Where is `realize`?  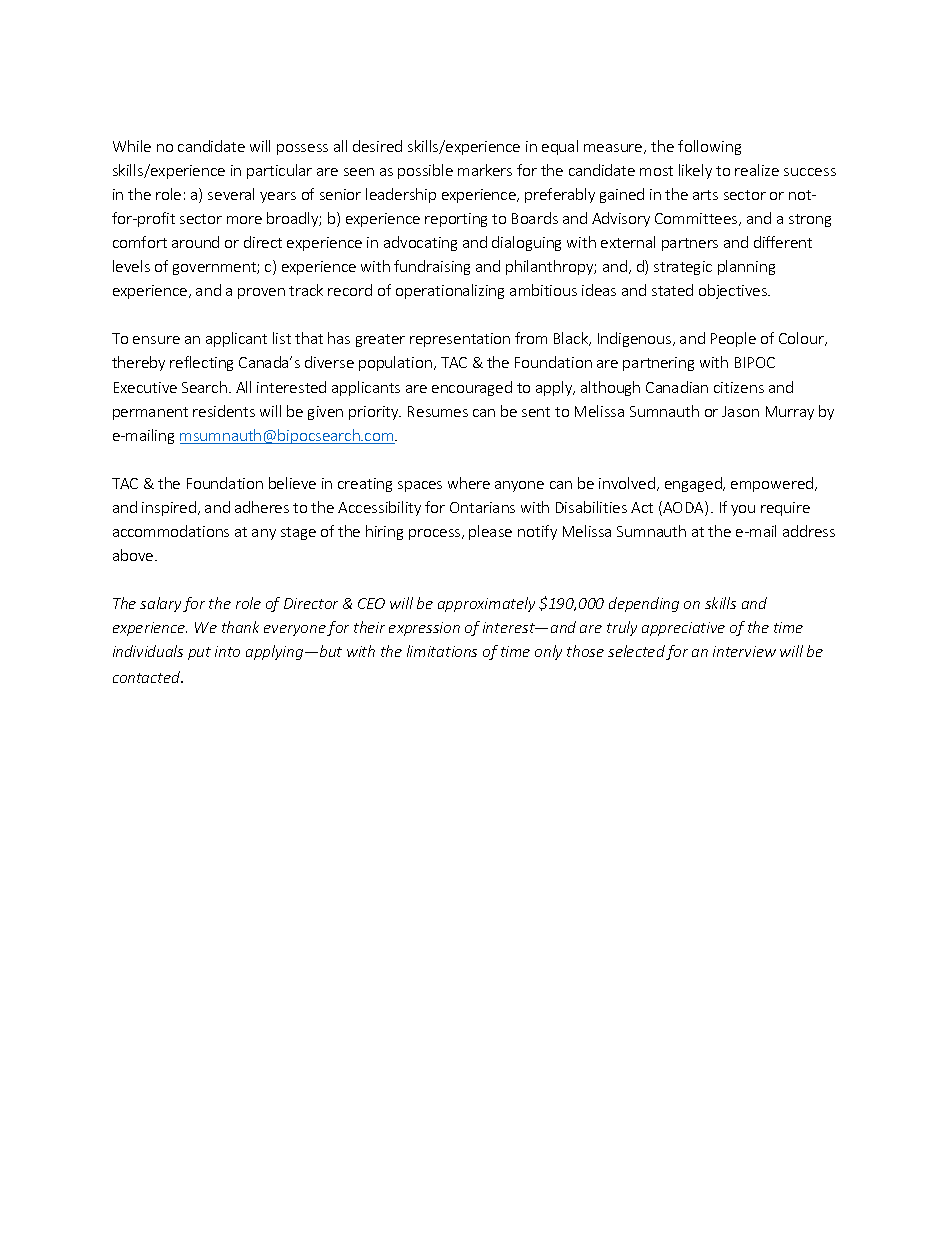
realize is located at coordinates (757, 170).
